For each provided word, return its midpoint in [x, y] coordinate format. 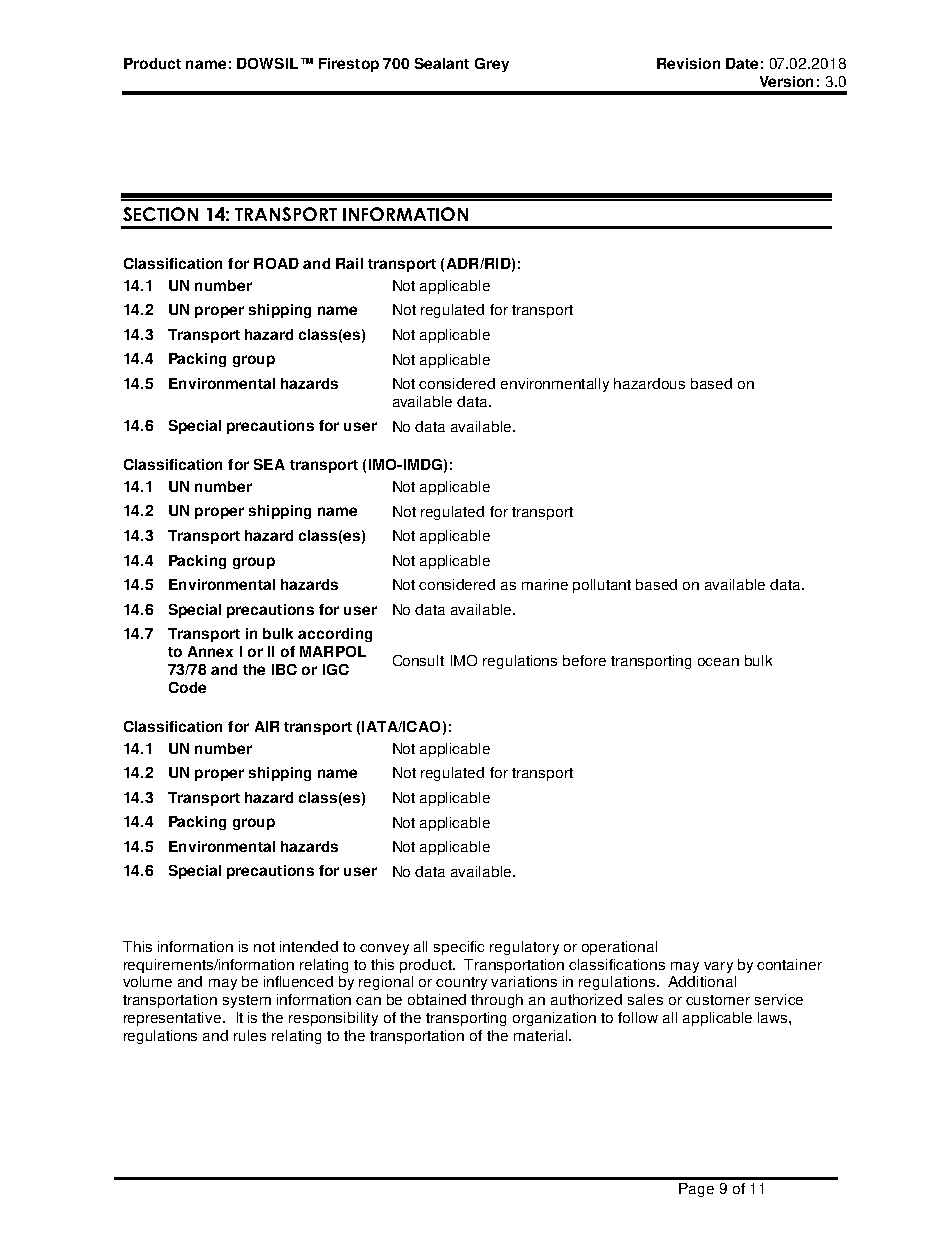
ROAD [276, 263]
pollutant [602, 586]
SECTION [160, 214]
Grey [492, 65]
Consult [418, 660]
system [247, 1001]
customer [718, 1000]
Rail [349, 263]
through [497, 1001]
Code [187, 687]
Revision [688, 63]
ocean [718, 662]
